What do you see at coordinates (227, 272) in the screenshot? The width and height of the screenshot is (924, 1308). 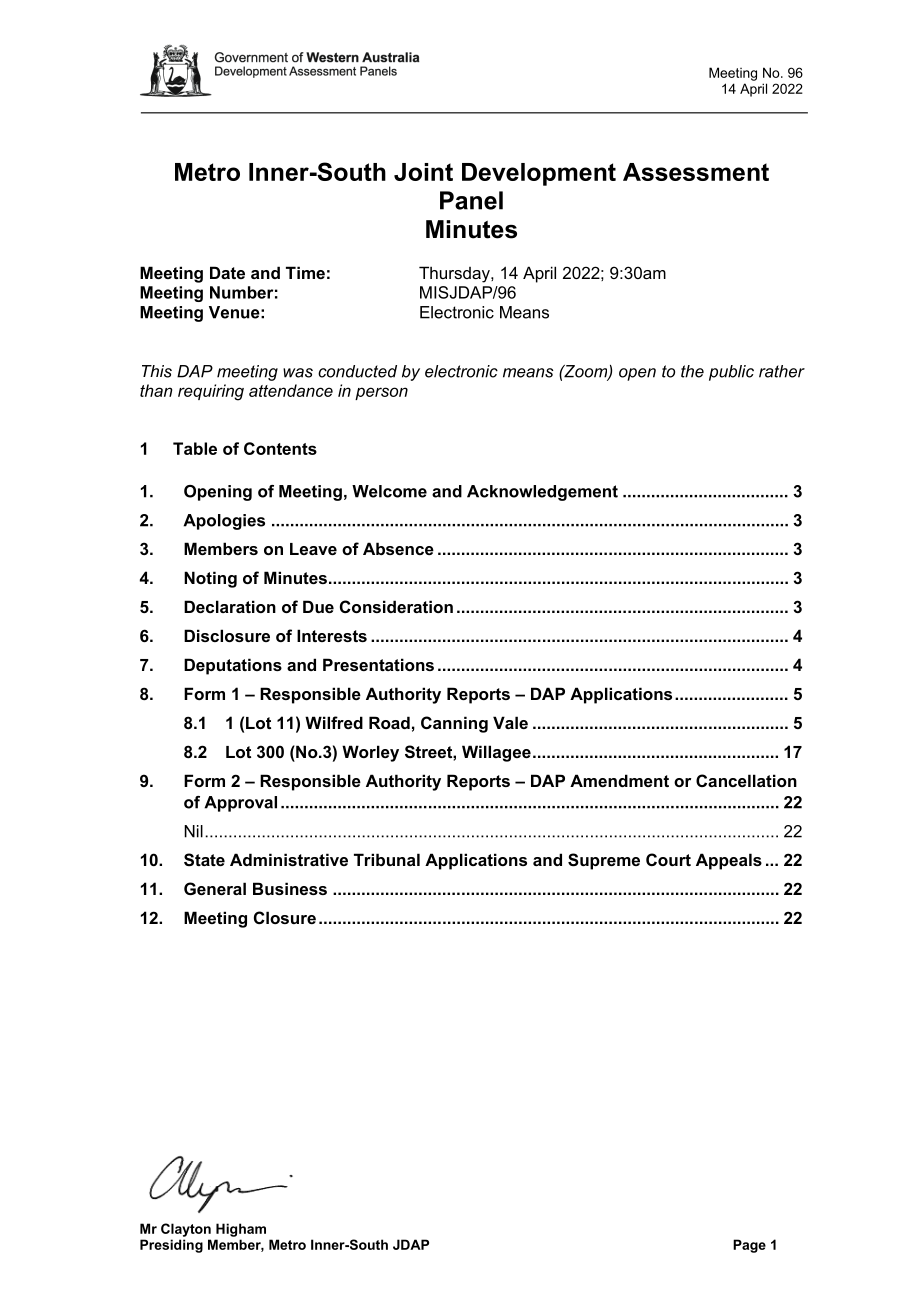 I see `Date` at bounding box center [227, 272].
